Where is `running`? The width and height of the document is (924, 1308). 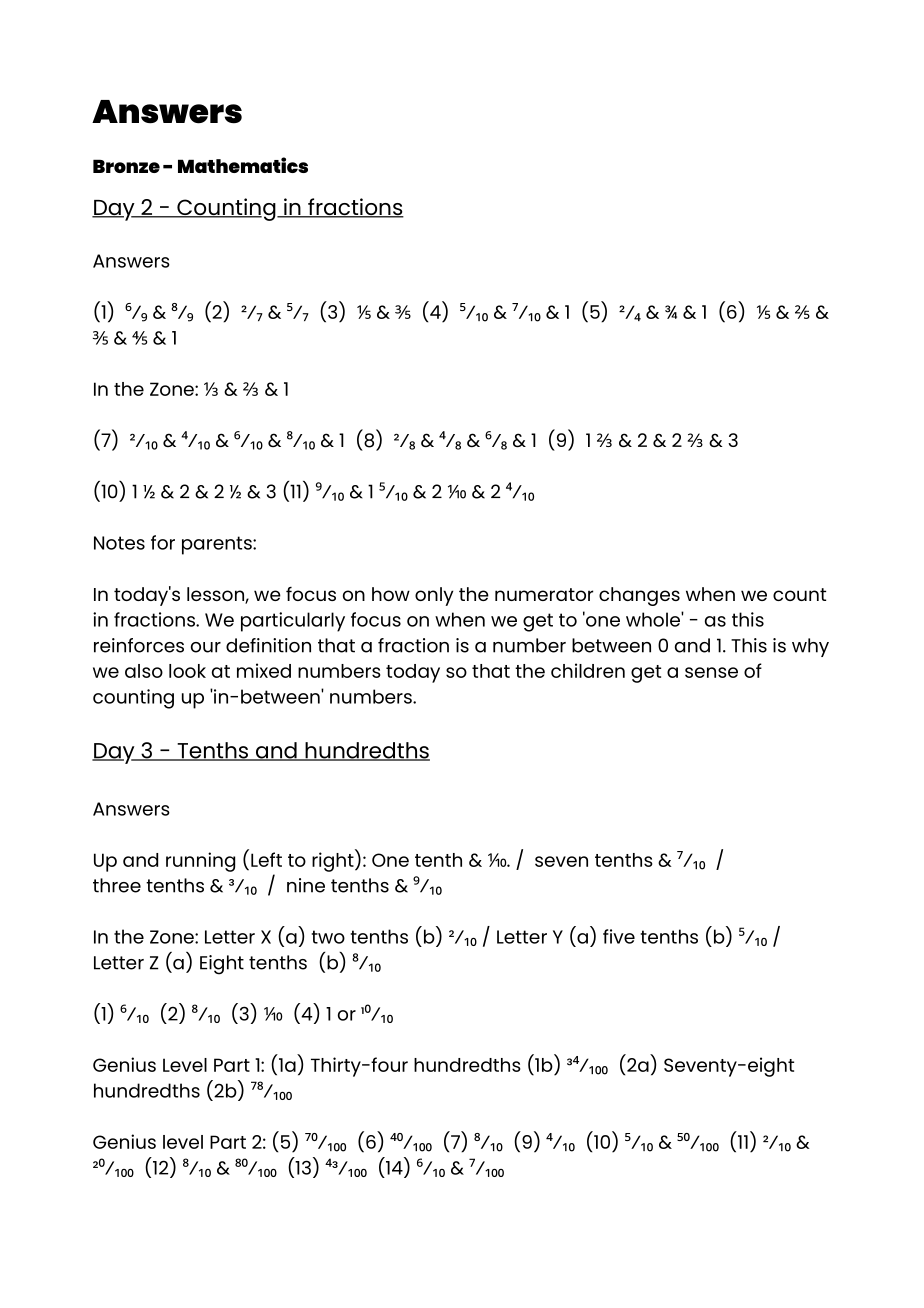 running is located at coordinates (200, 862).
